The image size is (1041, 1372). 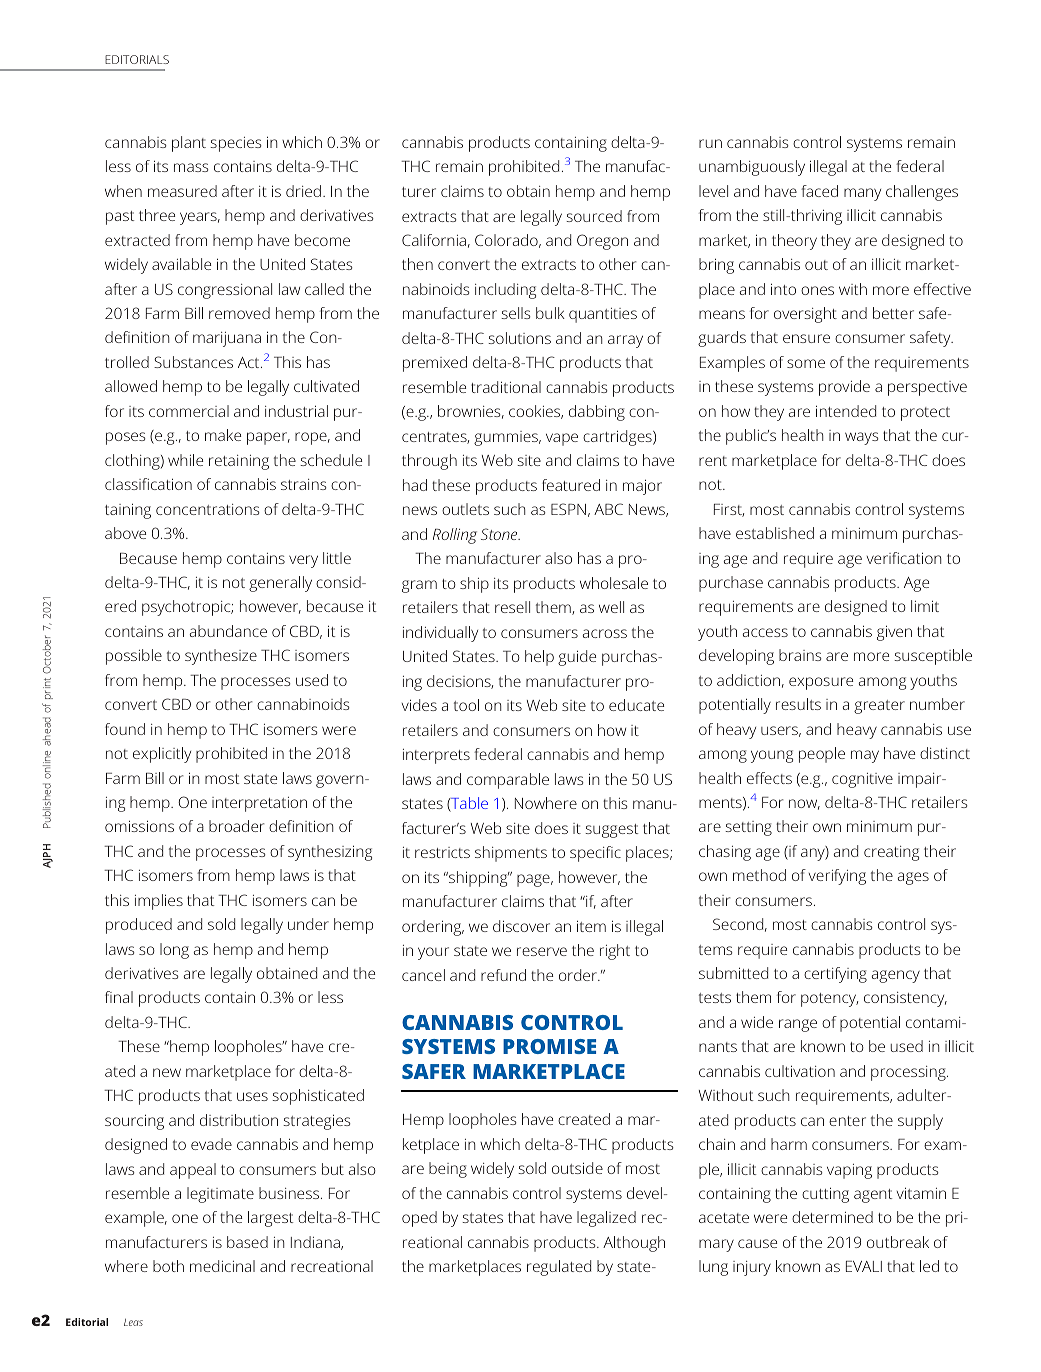 I want to click on based, so click(x=247, y=1242).
